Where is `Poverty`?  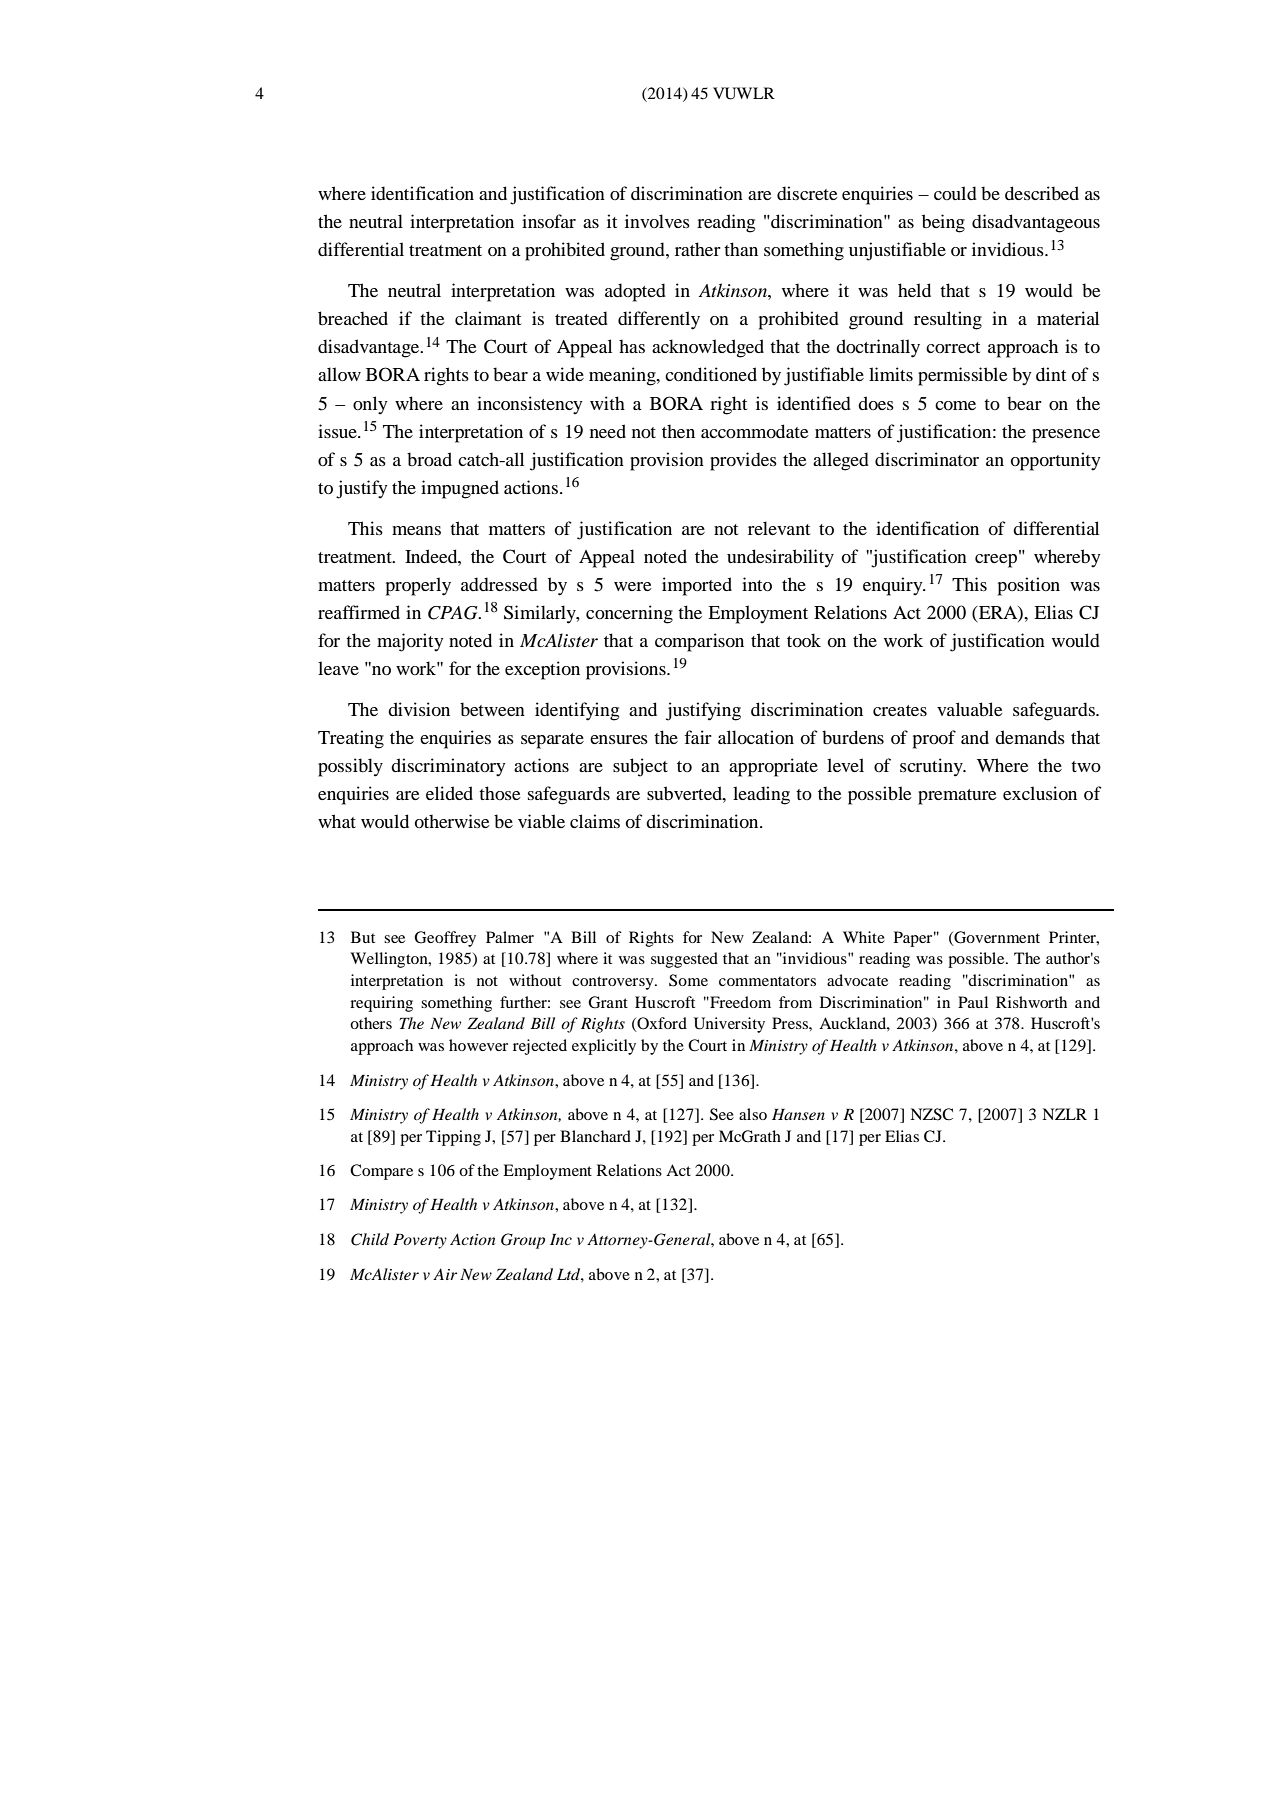
Poverty is located at coordinates (420, 1241).
